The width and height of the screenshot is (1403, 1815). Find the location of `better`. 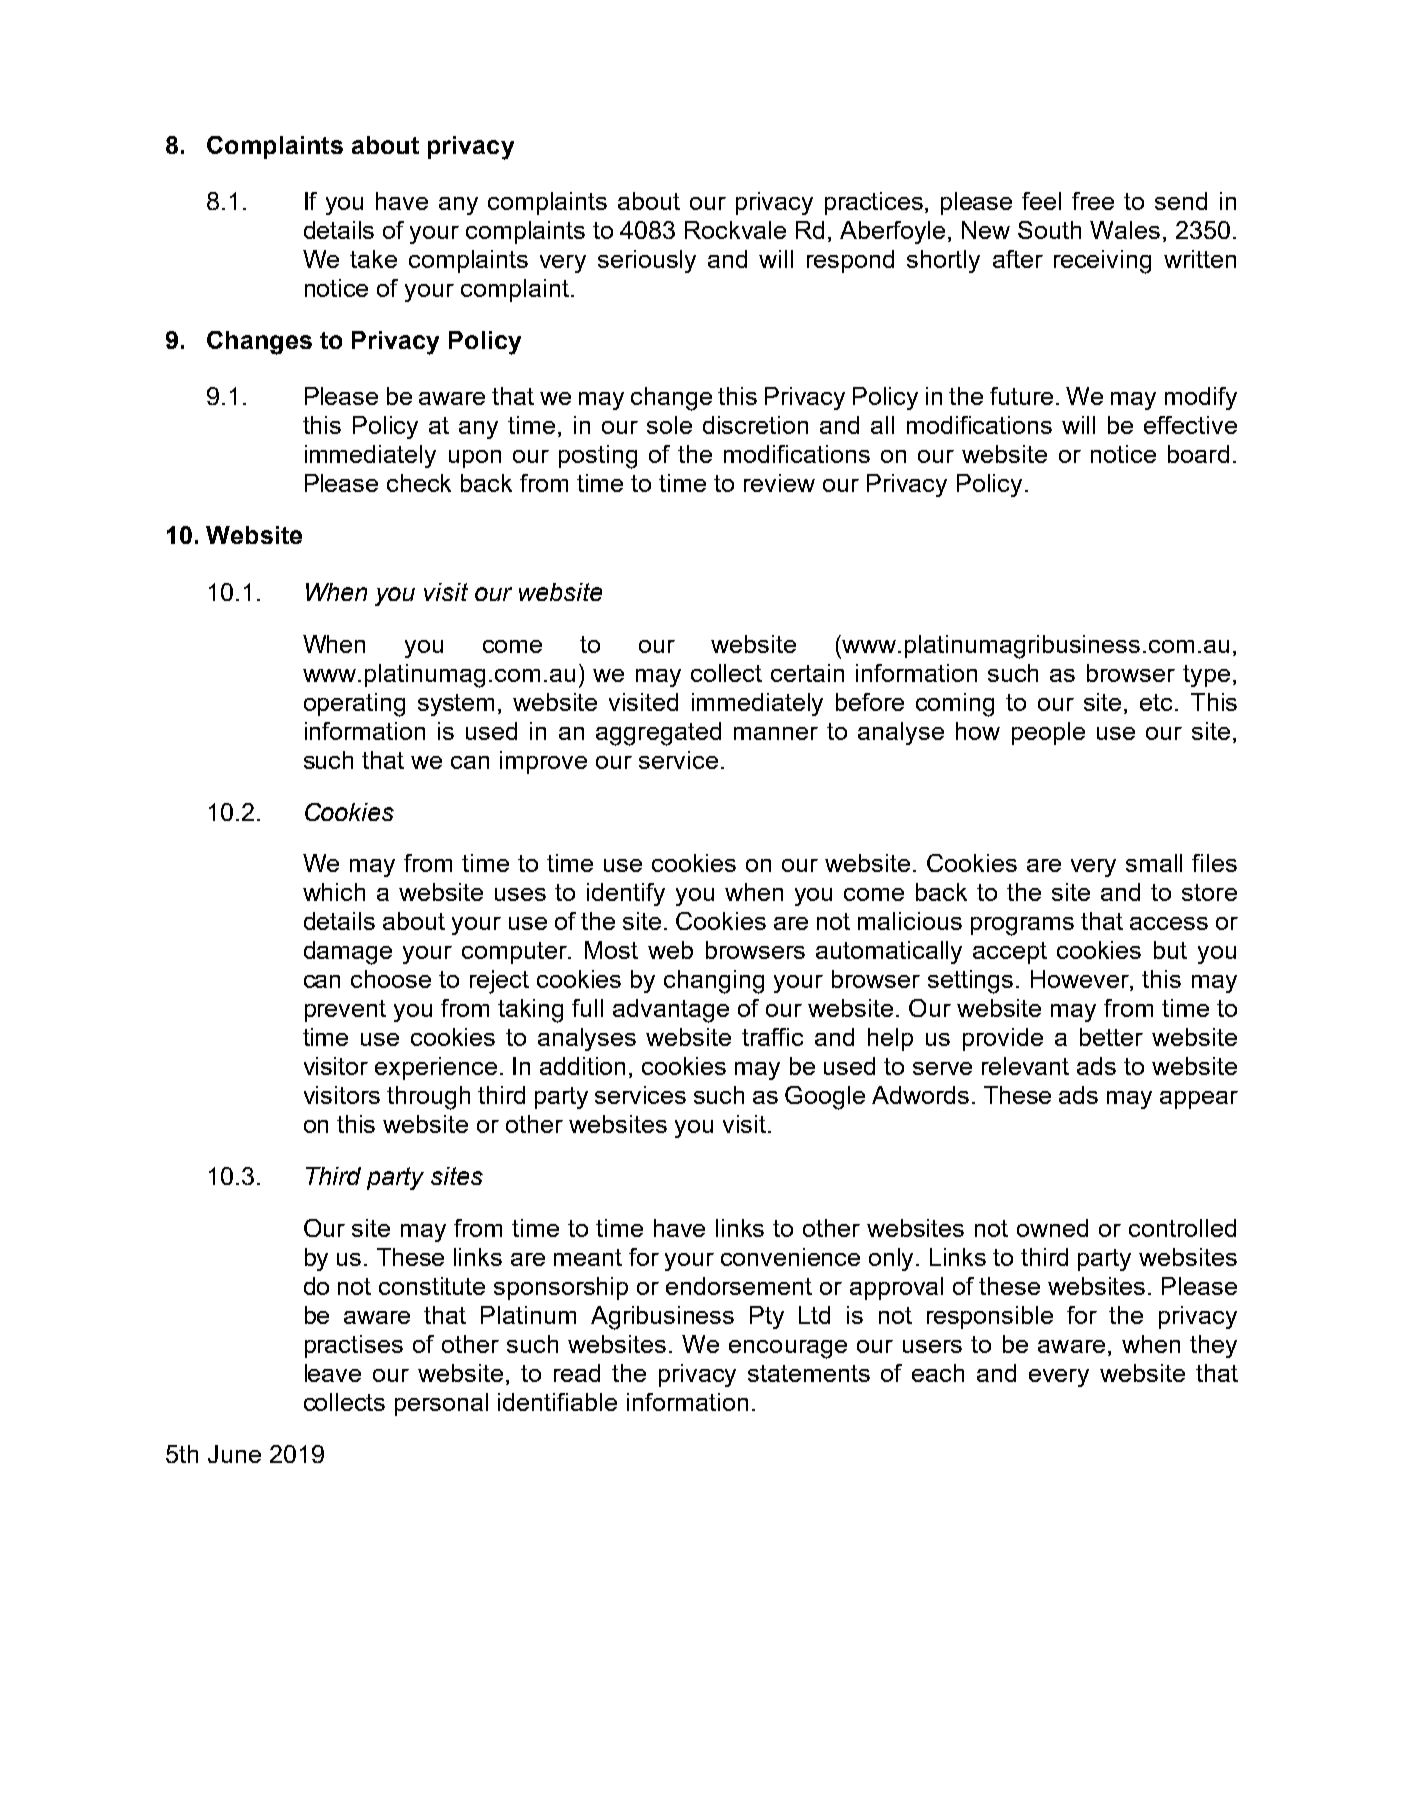

better is located at coordinates (1111, 1037).
